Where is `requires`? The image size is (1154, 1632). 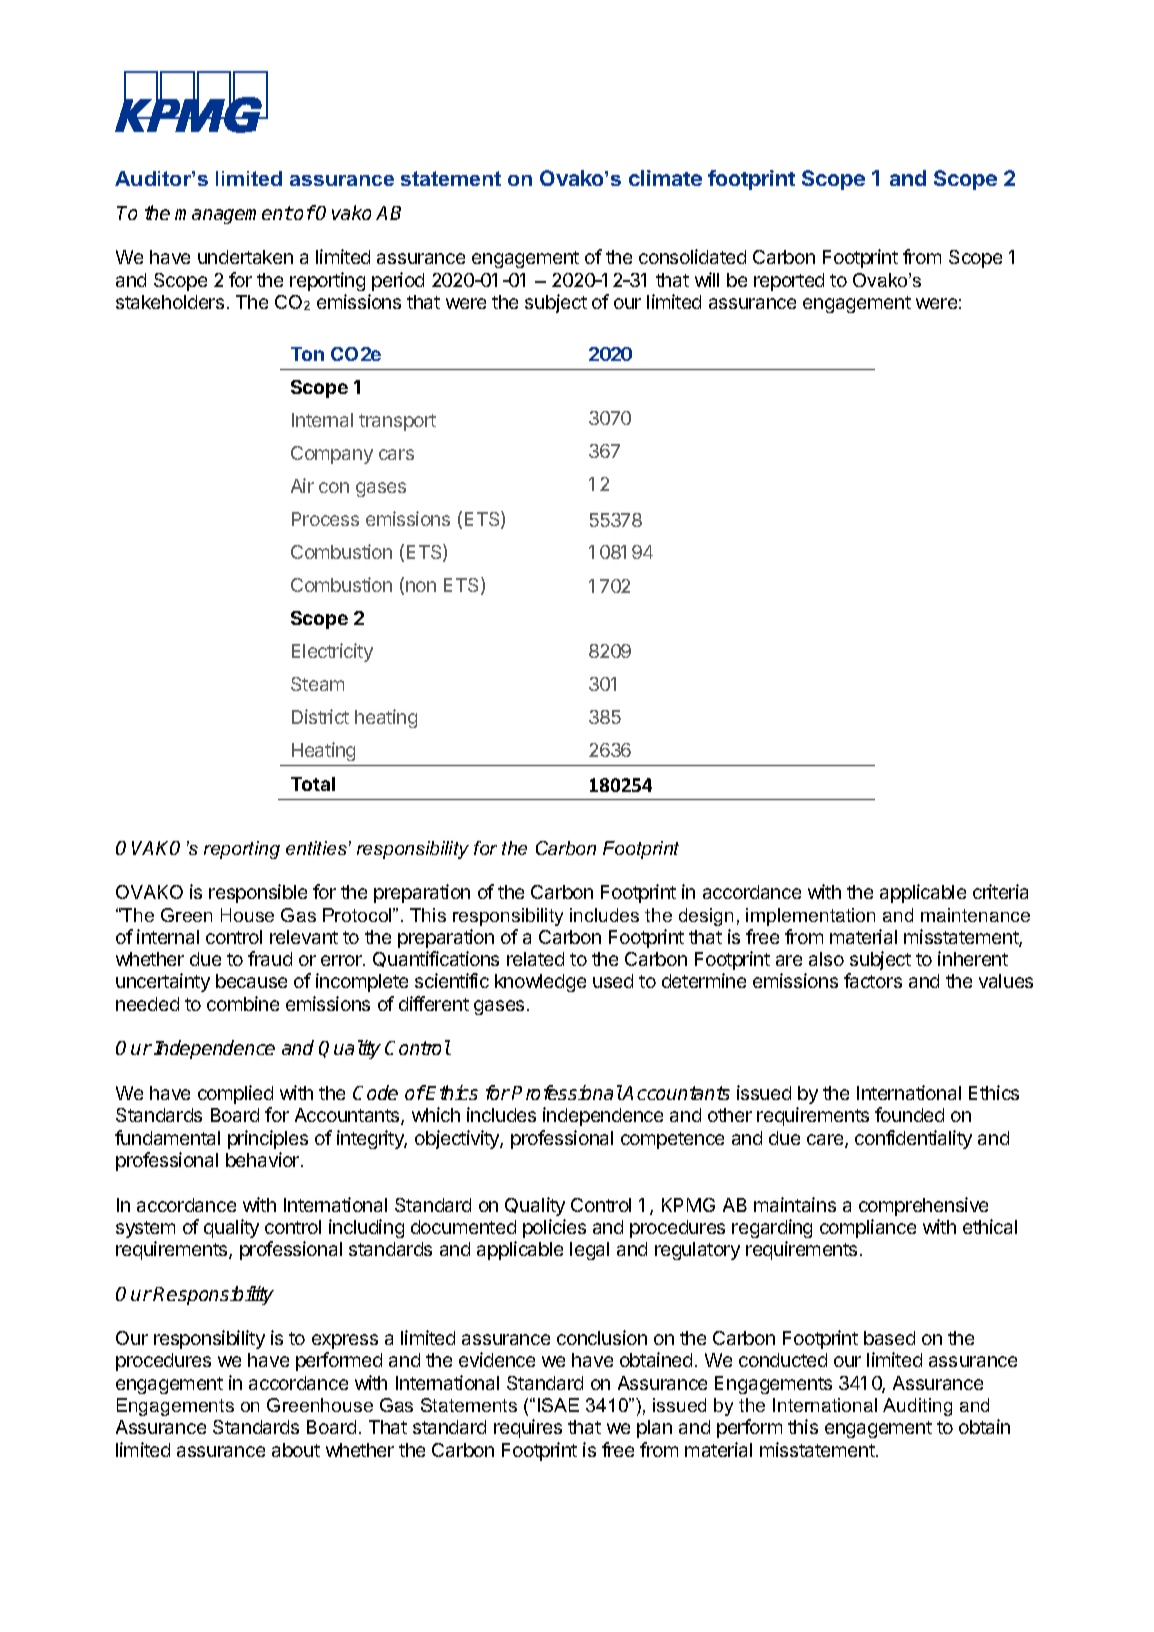 requires is located at coordinates (528, 1428).
